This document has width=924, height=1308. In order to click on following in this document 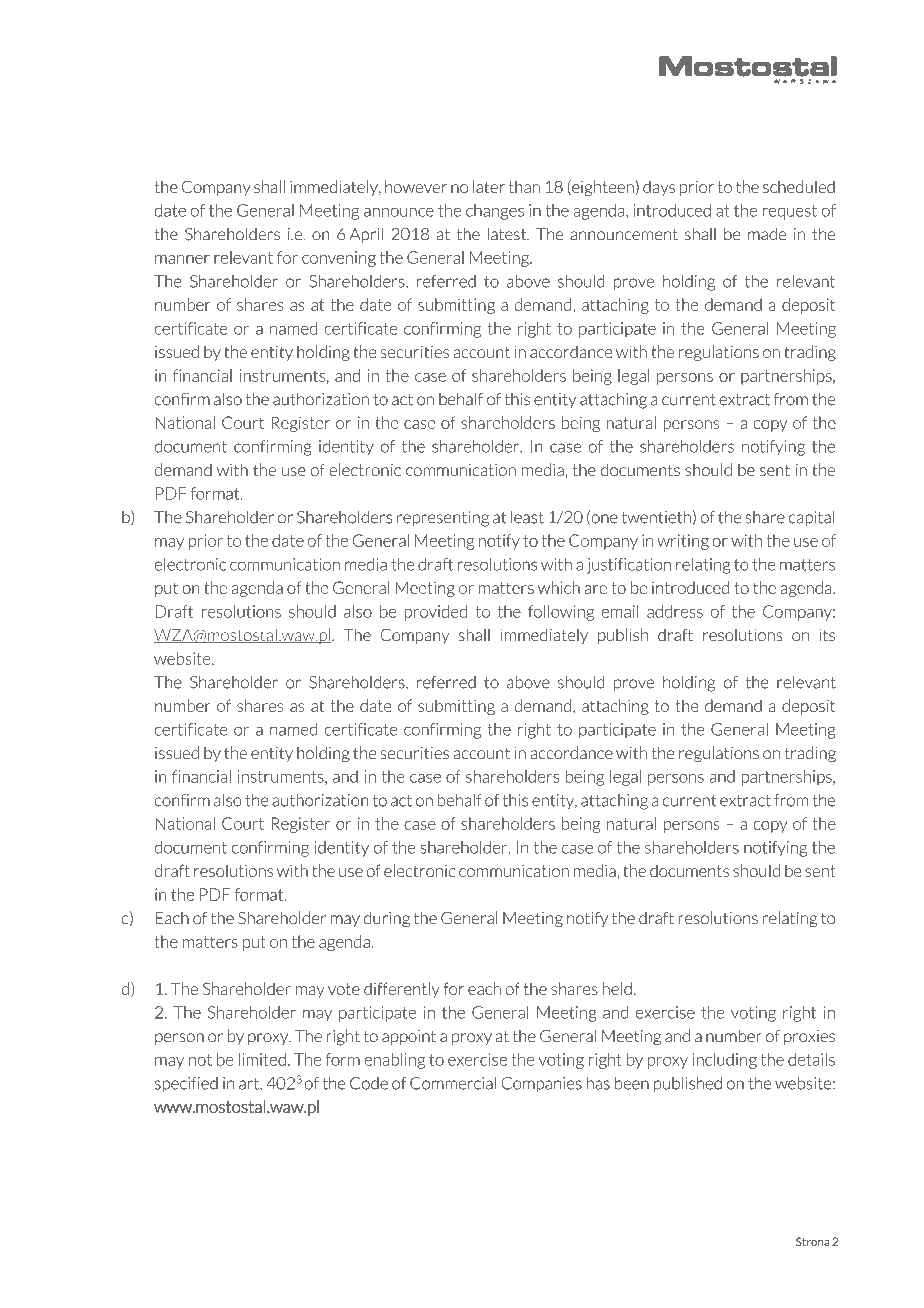, I will do `click(561, 613)`.
